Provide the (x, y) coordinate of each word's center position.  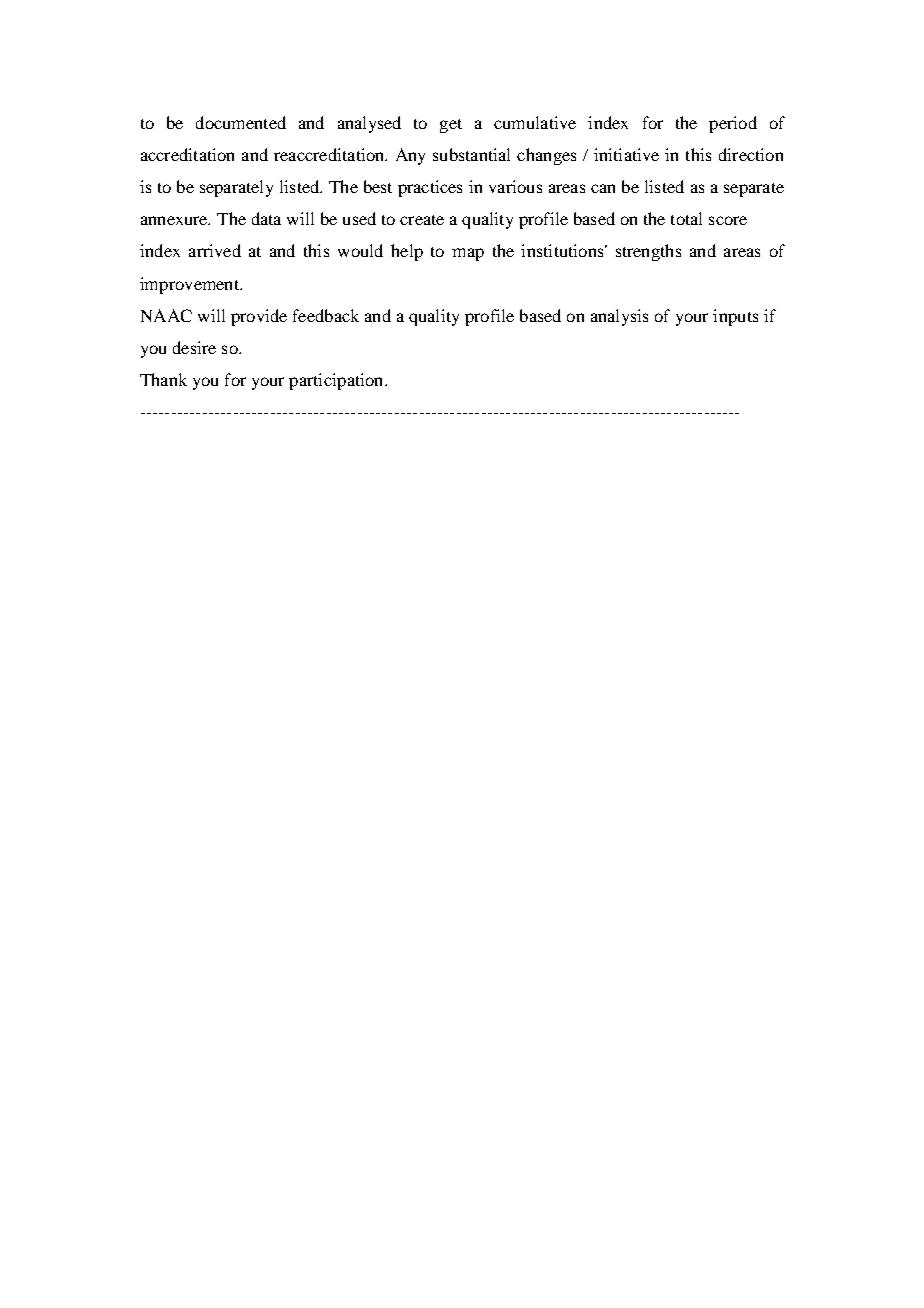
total (686, 218)
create (422, 220)
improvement (190, 285)
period (733, 124)
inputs (735, 317)
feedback (326, 315)
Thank (163, 379)
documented (241, 122)
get (451, 126)
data (266, 218)
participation (337, 381)
